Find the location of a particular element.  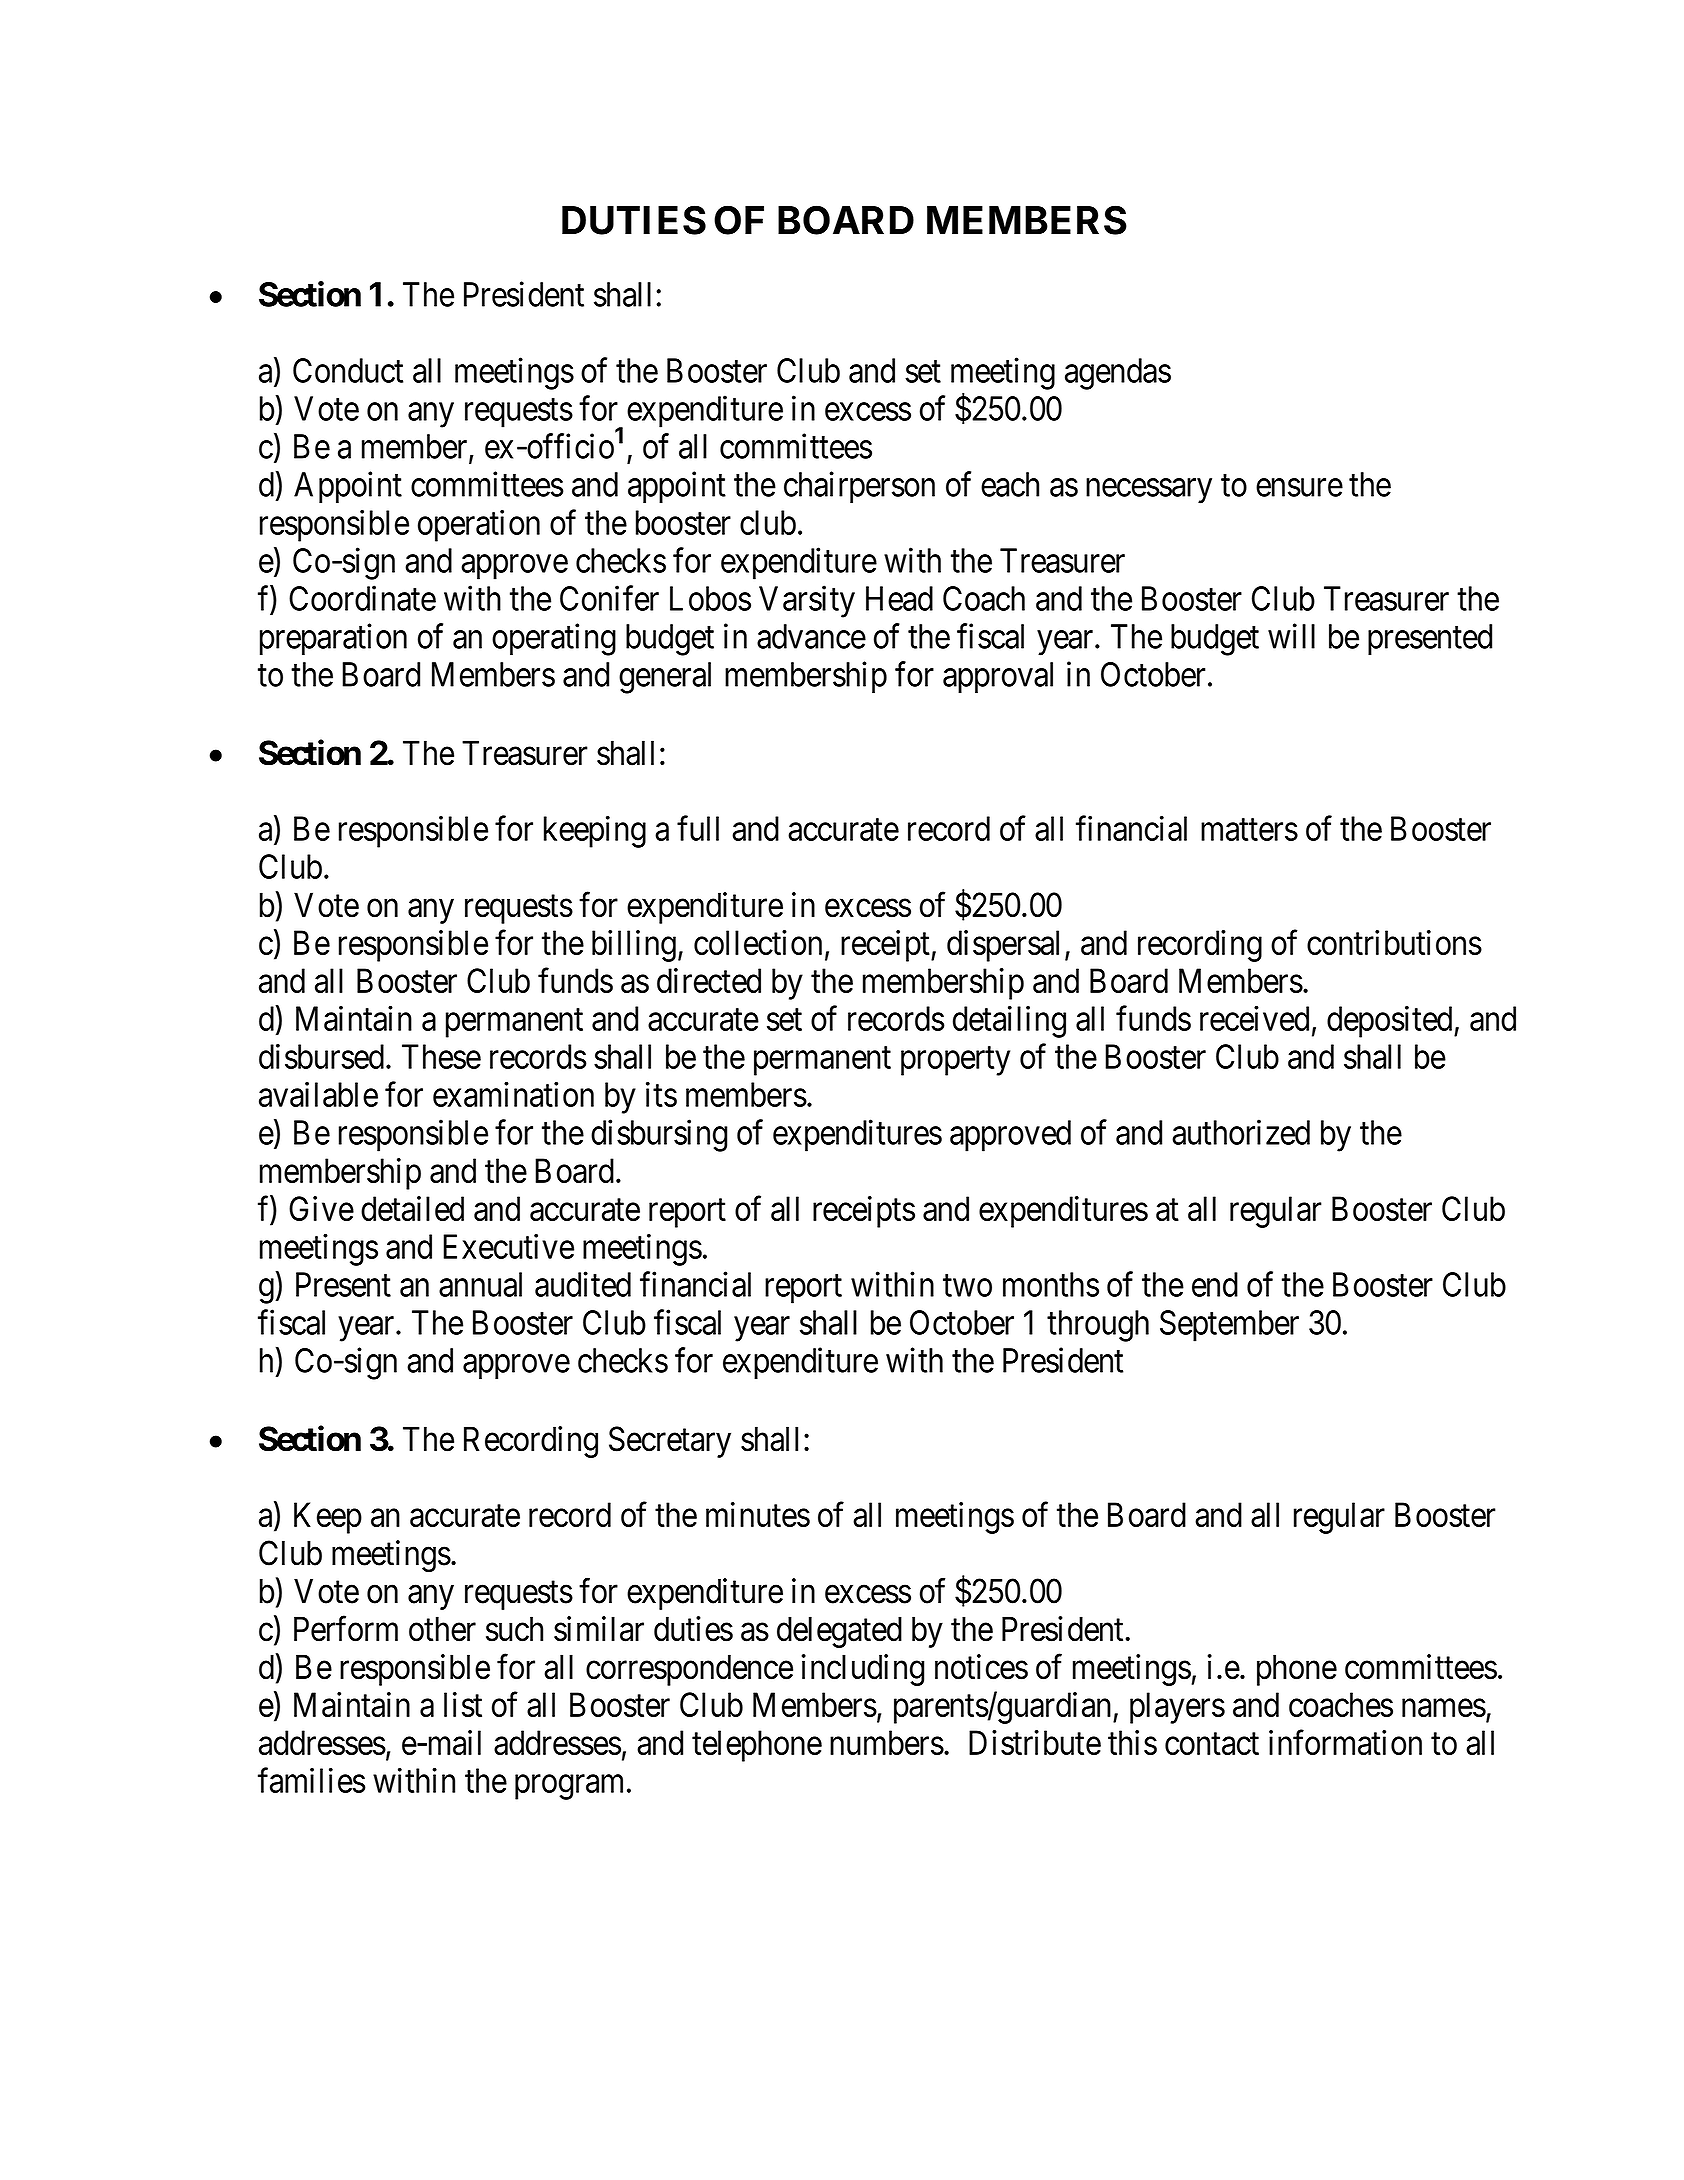

chairperson is located at coordinates (859, 487).
